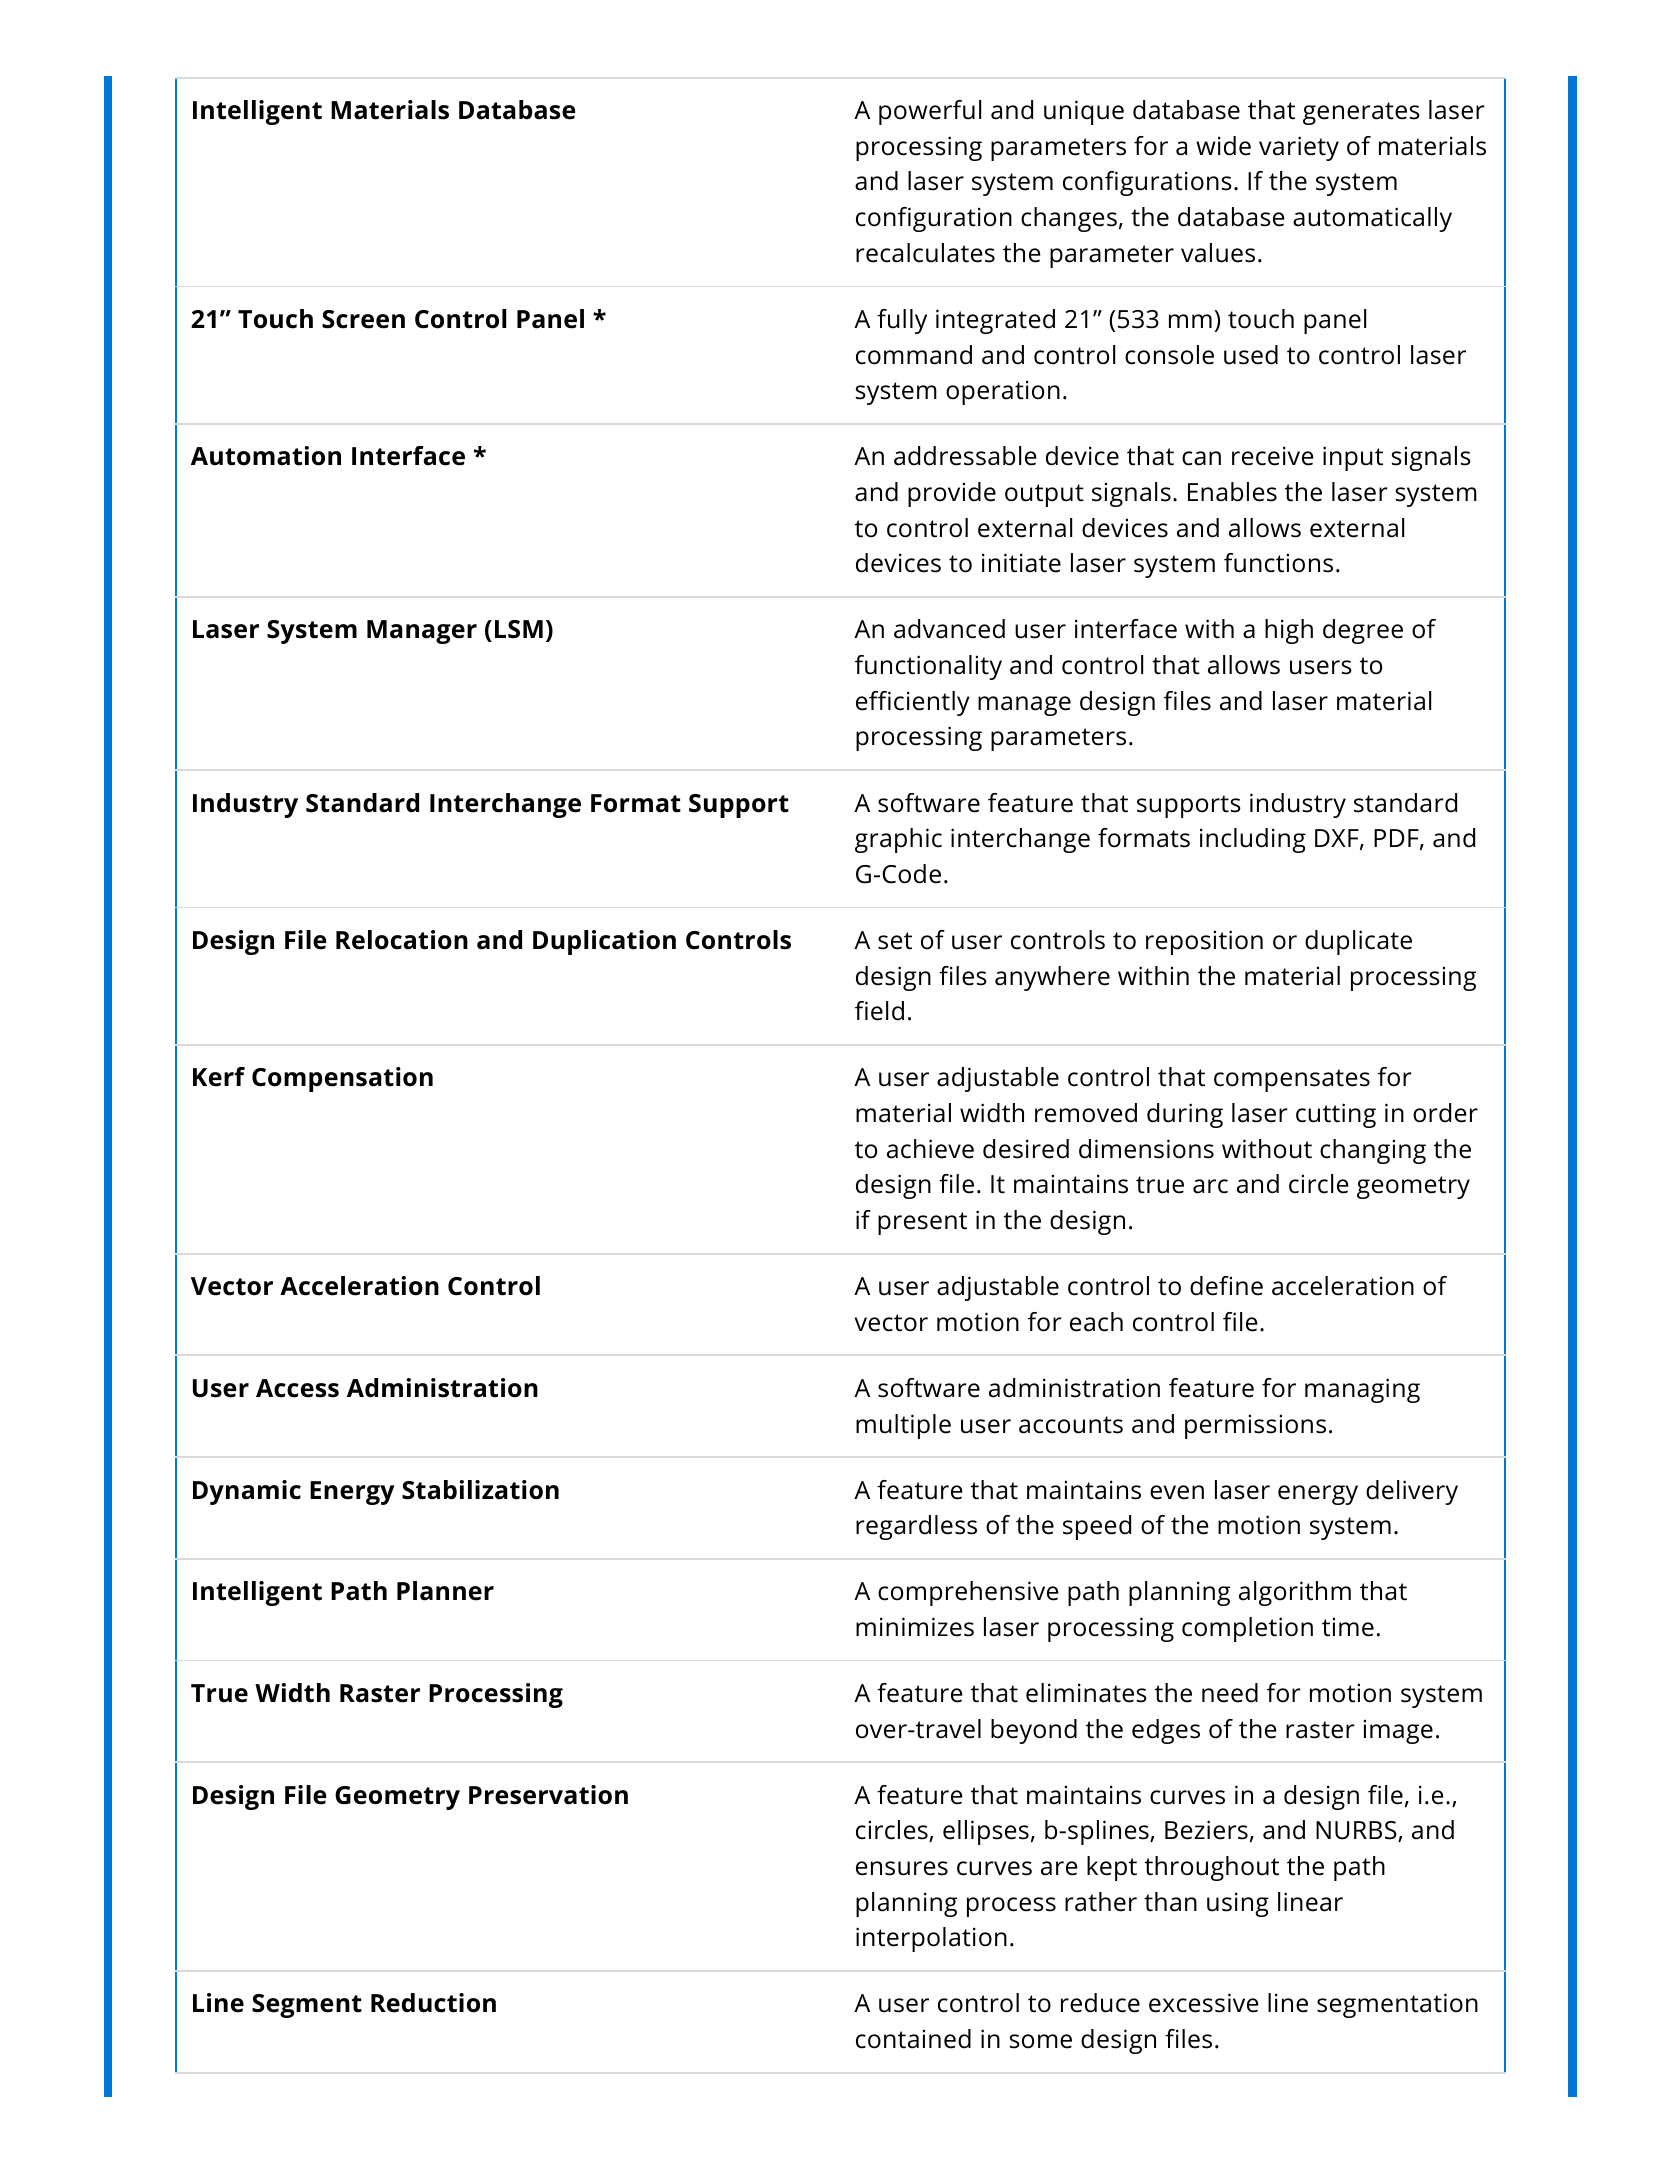 The width and height of the screenshot is (1678, 2172). Describe the element at coordinates (266, 456) in the screenshot. I see `Automation` at that location.
